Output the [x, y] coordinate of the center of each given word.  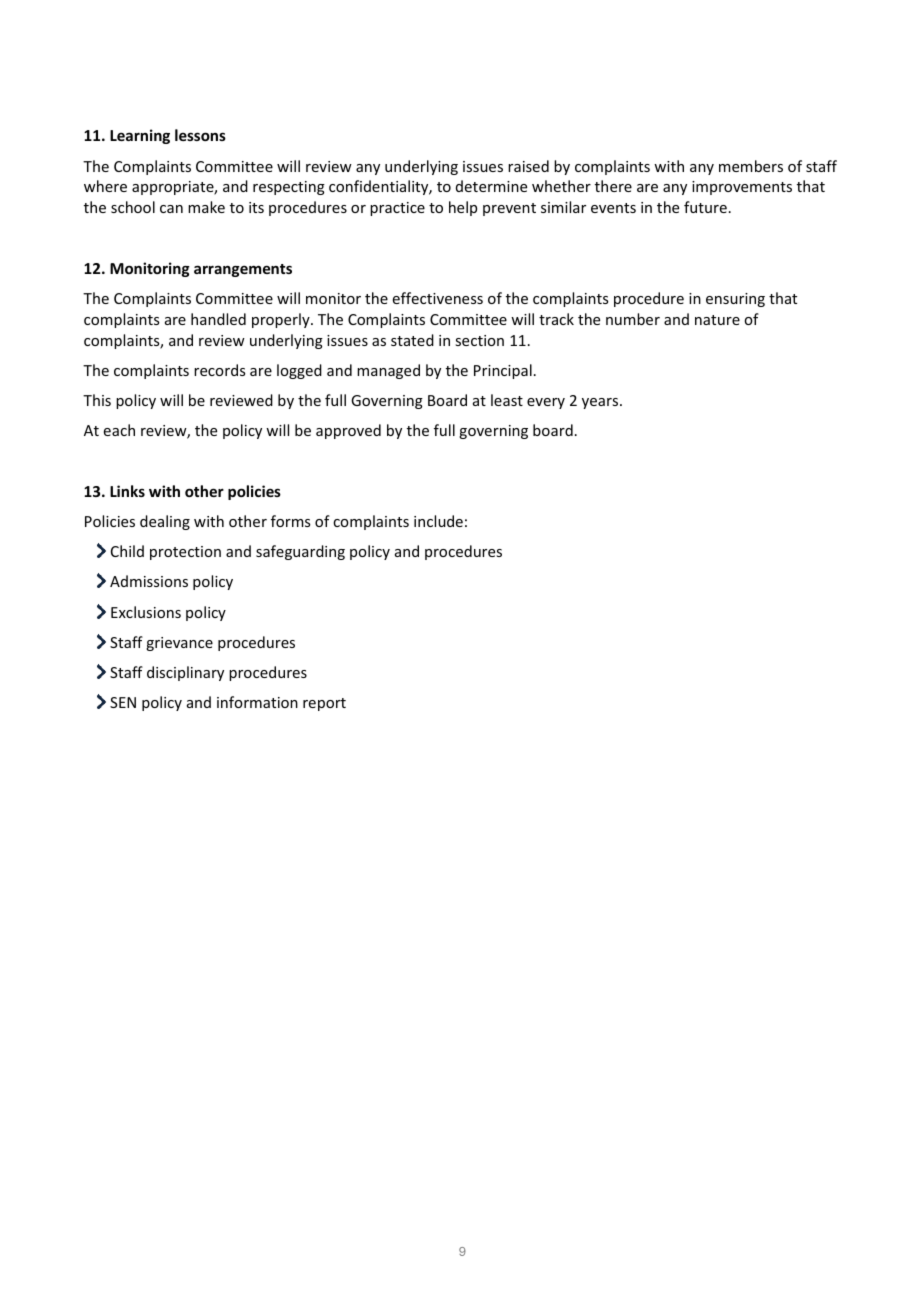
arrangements [243, 270]
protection [185, 553]
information [257, 702]
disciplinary [185, 673]
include [438, 521]
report [324, 704]
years [601, 403]
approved [348, 431]
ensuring [735, 300]
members [751, 166]
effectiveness [438, 298]
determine [491, 186]
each [119, 430]
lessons [200, 135]
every [546, 403]
